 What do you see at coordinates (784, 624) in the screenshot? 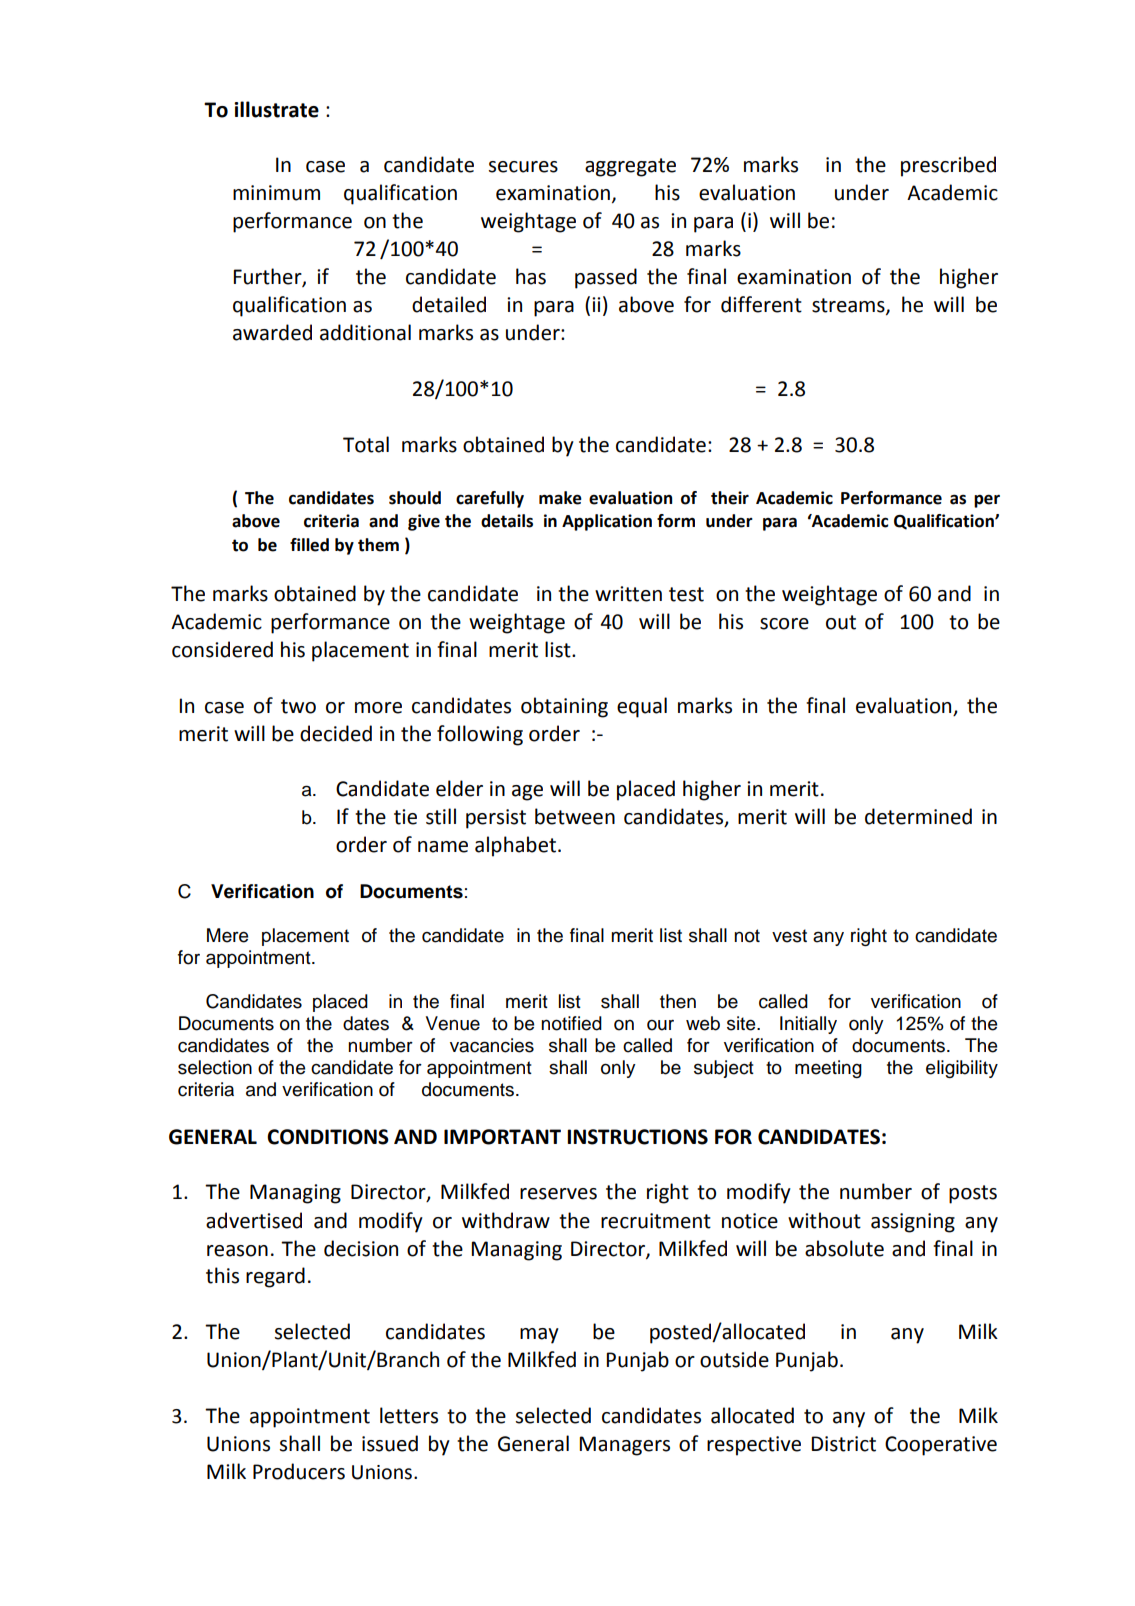
I see `score` at bounding box center [784, 624].
